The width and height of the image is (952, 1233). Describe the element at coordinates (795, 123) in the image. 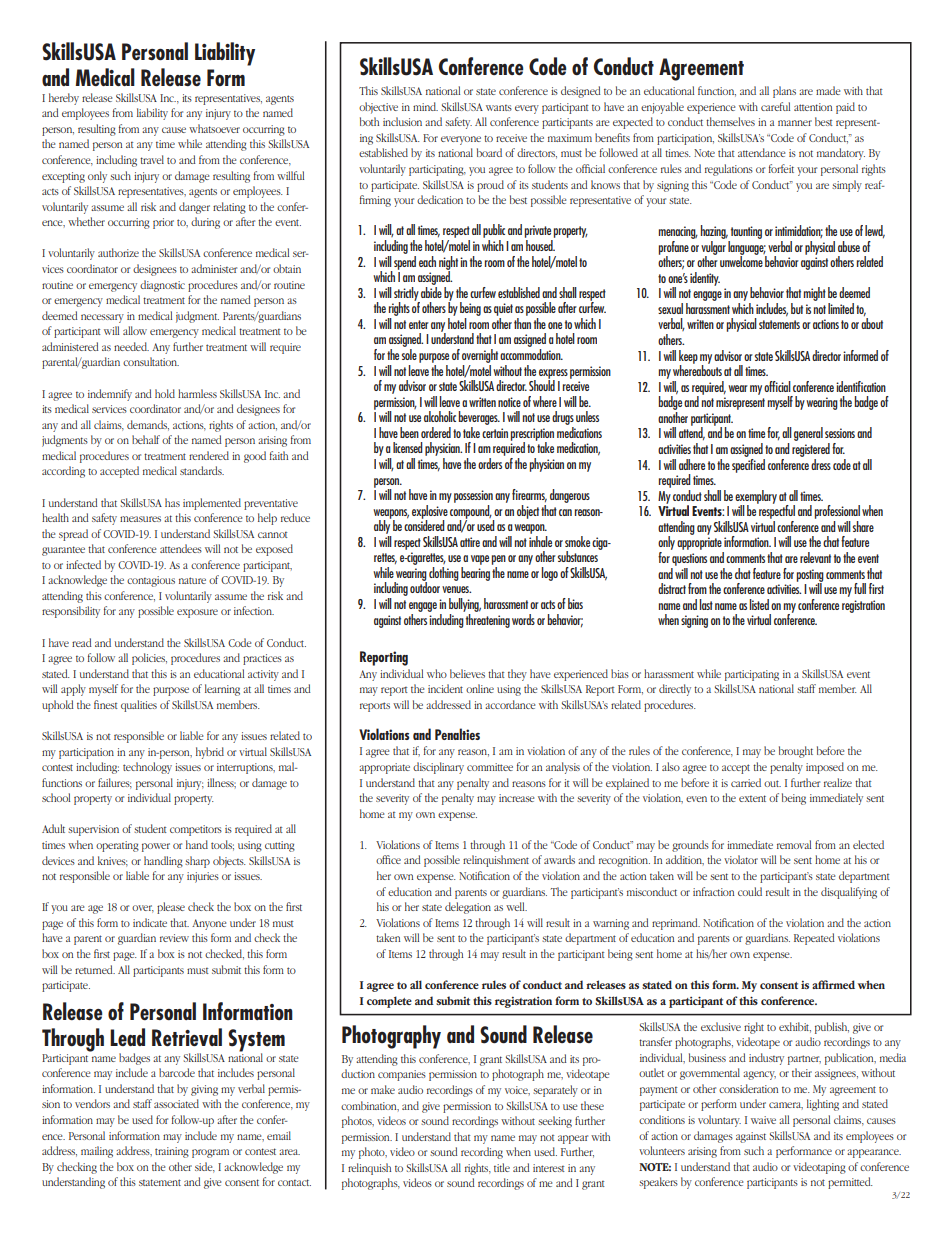

I see `manner` at that location.
